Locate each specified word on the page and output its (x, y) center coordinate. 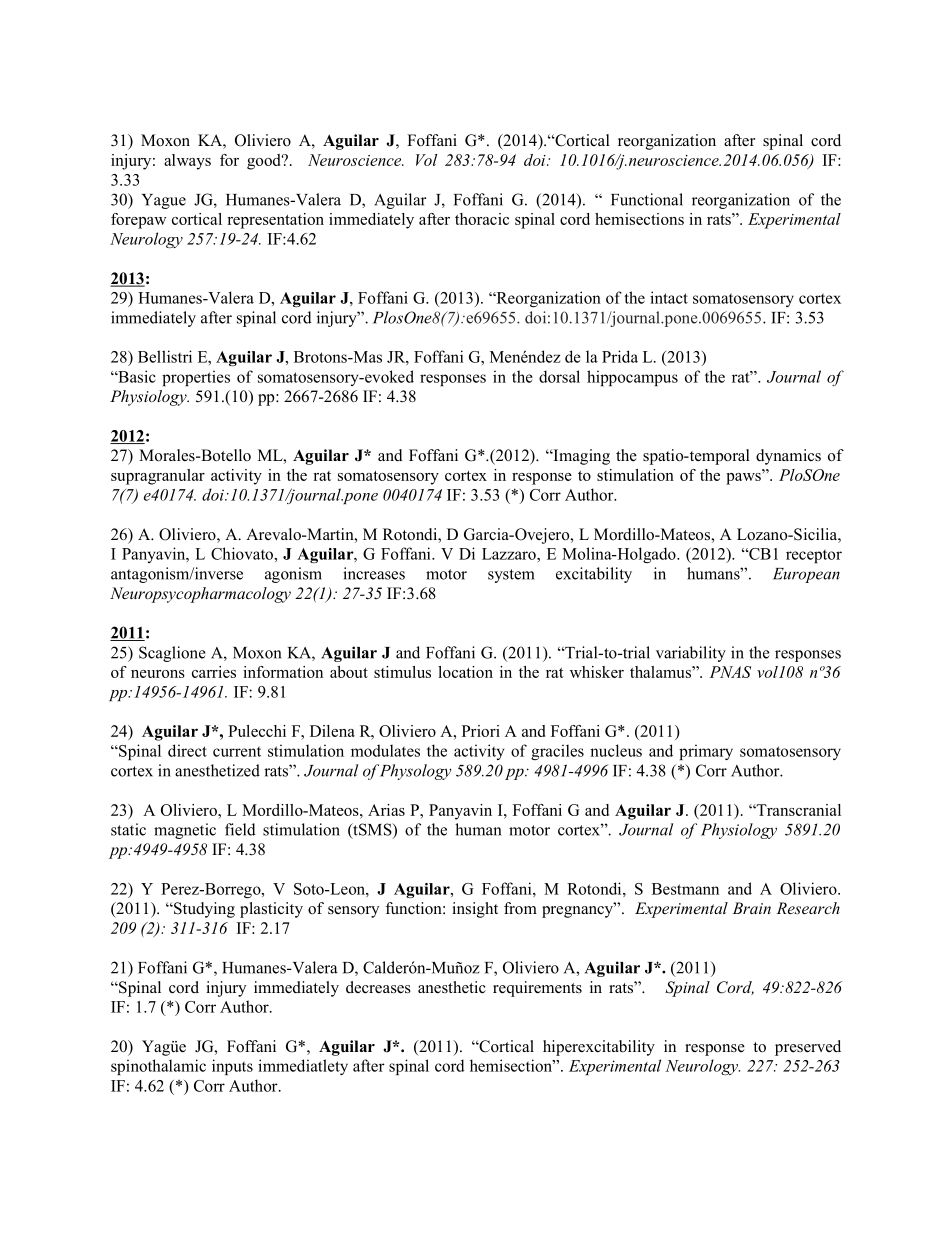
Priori (481, 731)
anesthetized (217, 770)
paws (744, 477)
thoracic (482, 219)
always (187, 162)
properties (196, 378)
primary (706, 752)
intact (669, 297)
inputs (232, 1067)
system (511, 576)
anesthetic (452, 987)
